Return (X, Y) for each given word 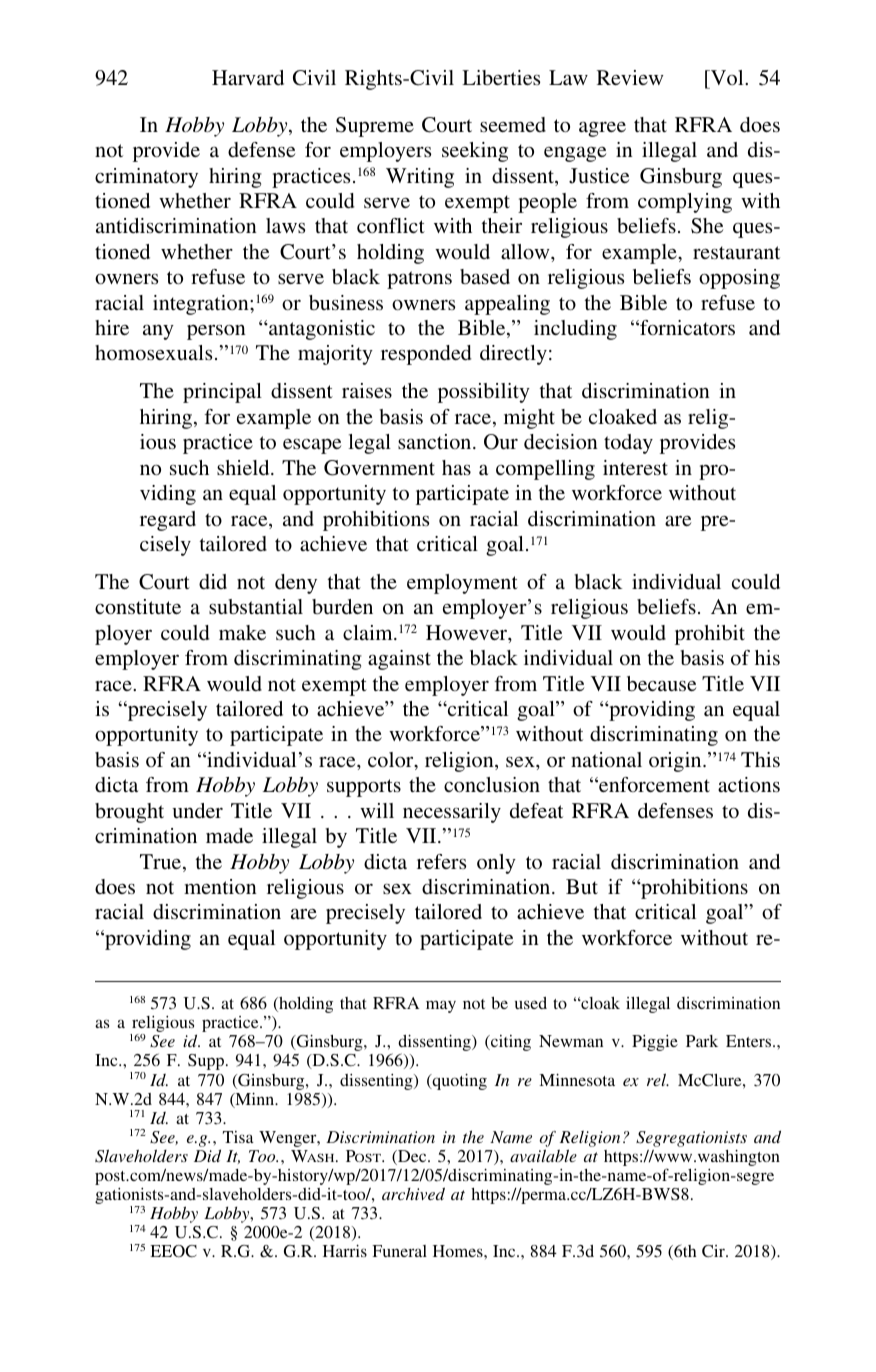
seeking (475, 152)
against (399, 660)
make (242, 632)
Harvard (248, 77)
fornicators (686, 327)
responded (426, 355)
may (441, 1006)
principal (222, 393)
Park (702, 1041)
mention (220, 886)
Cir (714, 1251)
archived (413, 1193)
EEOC (173, 1251)
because (661, 683)
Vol (727, 77)
